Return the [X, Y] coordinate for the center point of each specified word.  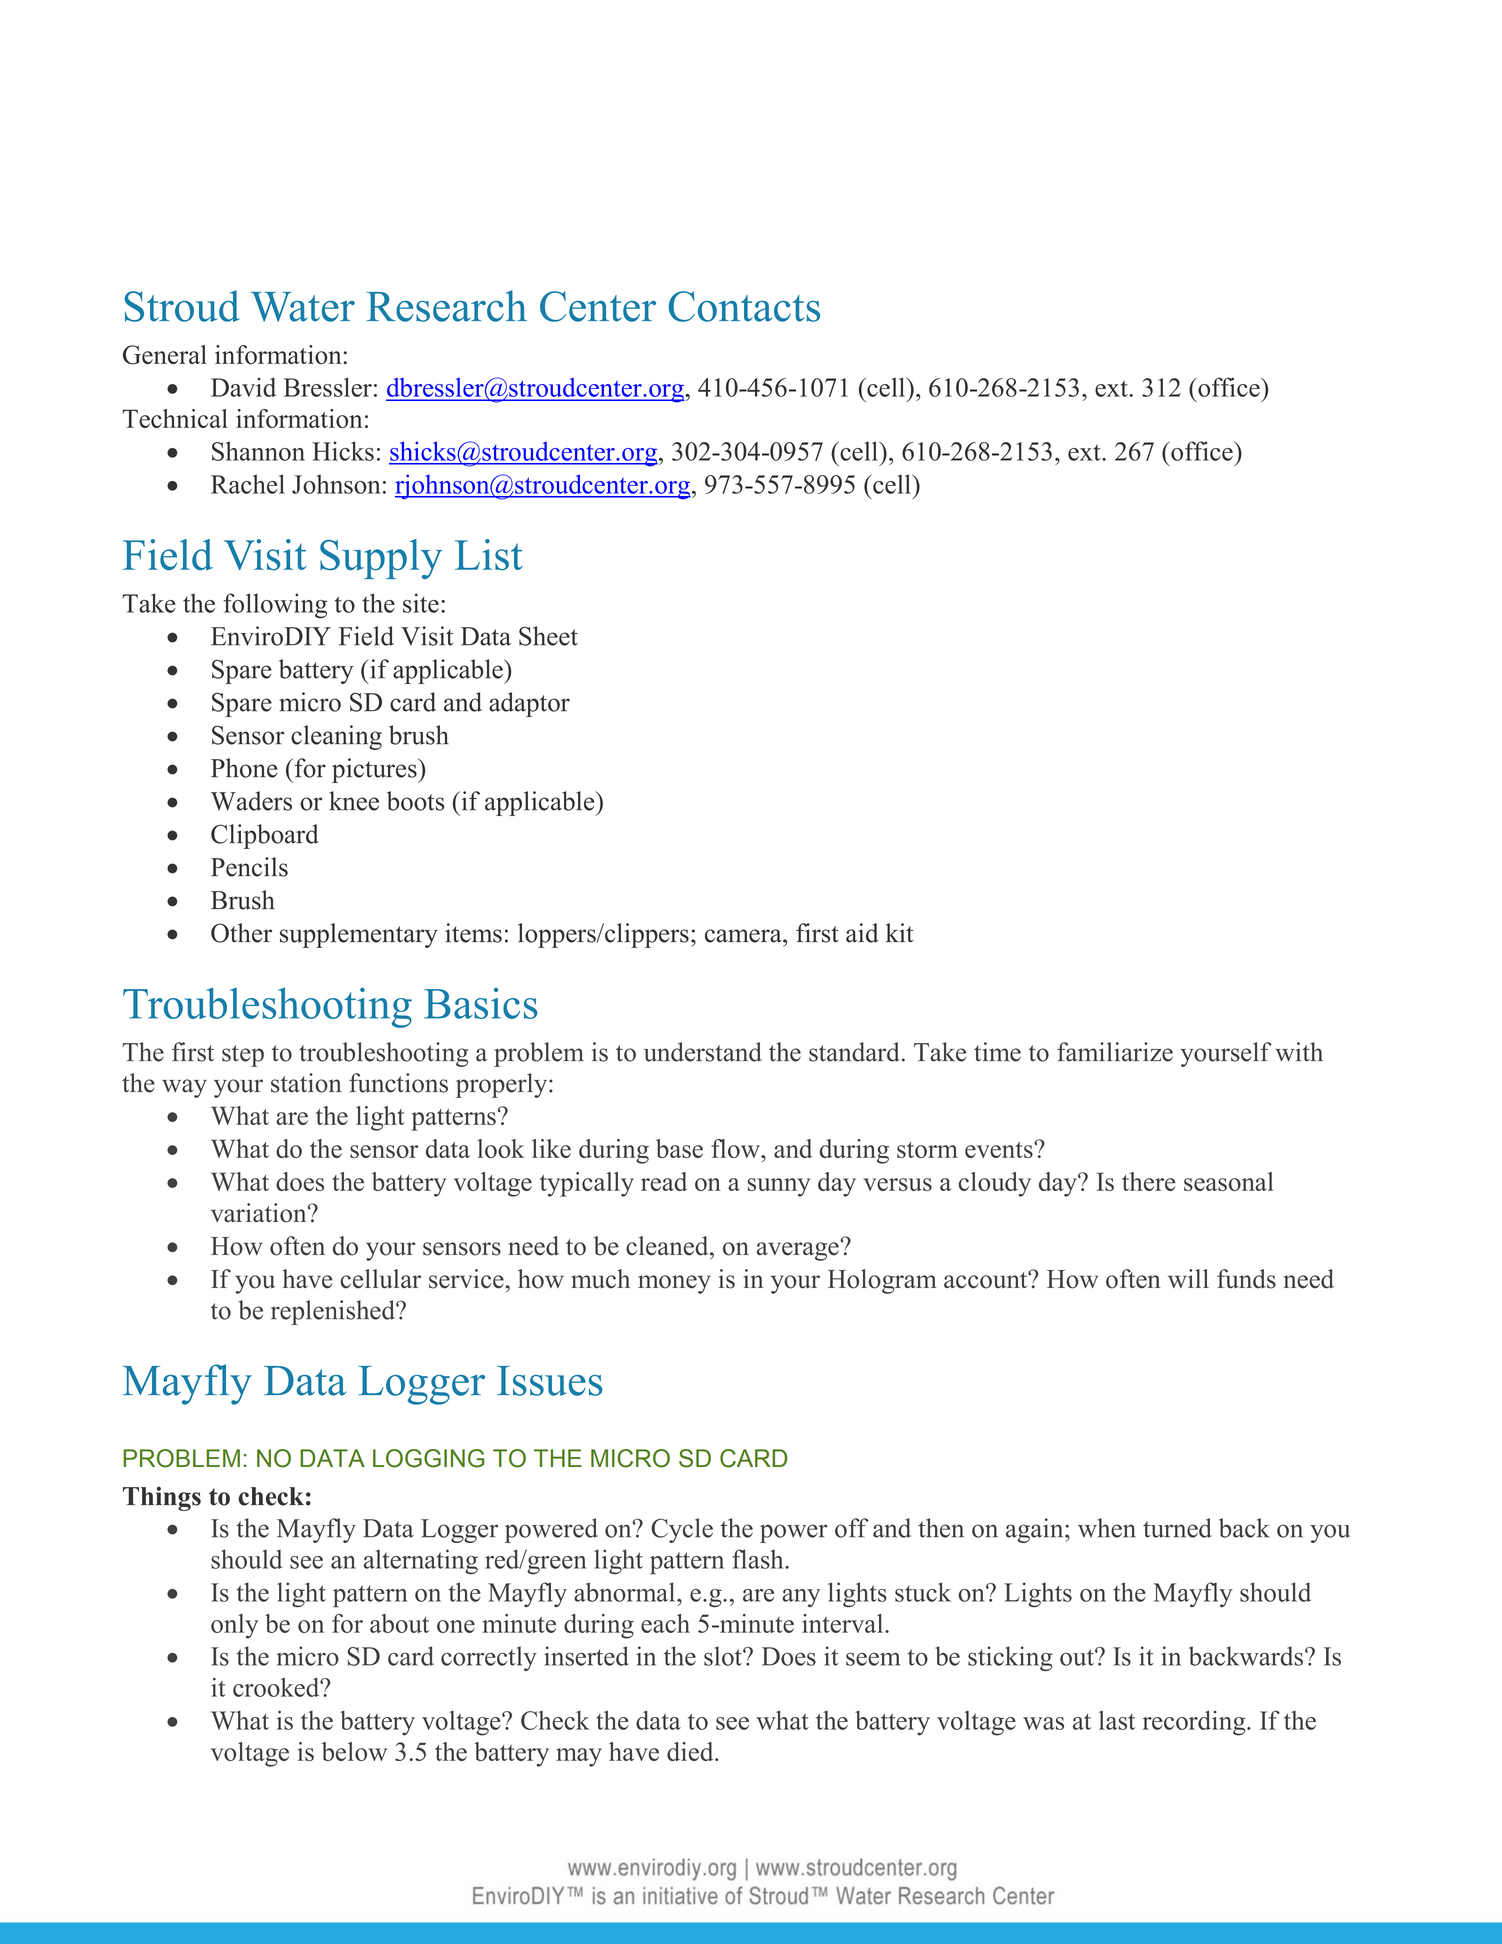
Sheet [548, 636]
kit [899, 933]
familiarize [1115, 1052]
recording [1195, 1723]
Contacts [744, 306]
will [1188, 1278]
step [243, 1056]
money [674, 1284]
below [354, 1751]
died [691, 1751]
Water [303, 307]
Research [446, 306]
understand [703, 1052]
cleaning [336, 737]
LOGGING [428, 1458]
